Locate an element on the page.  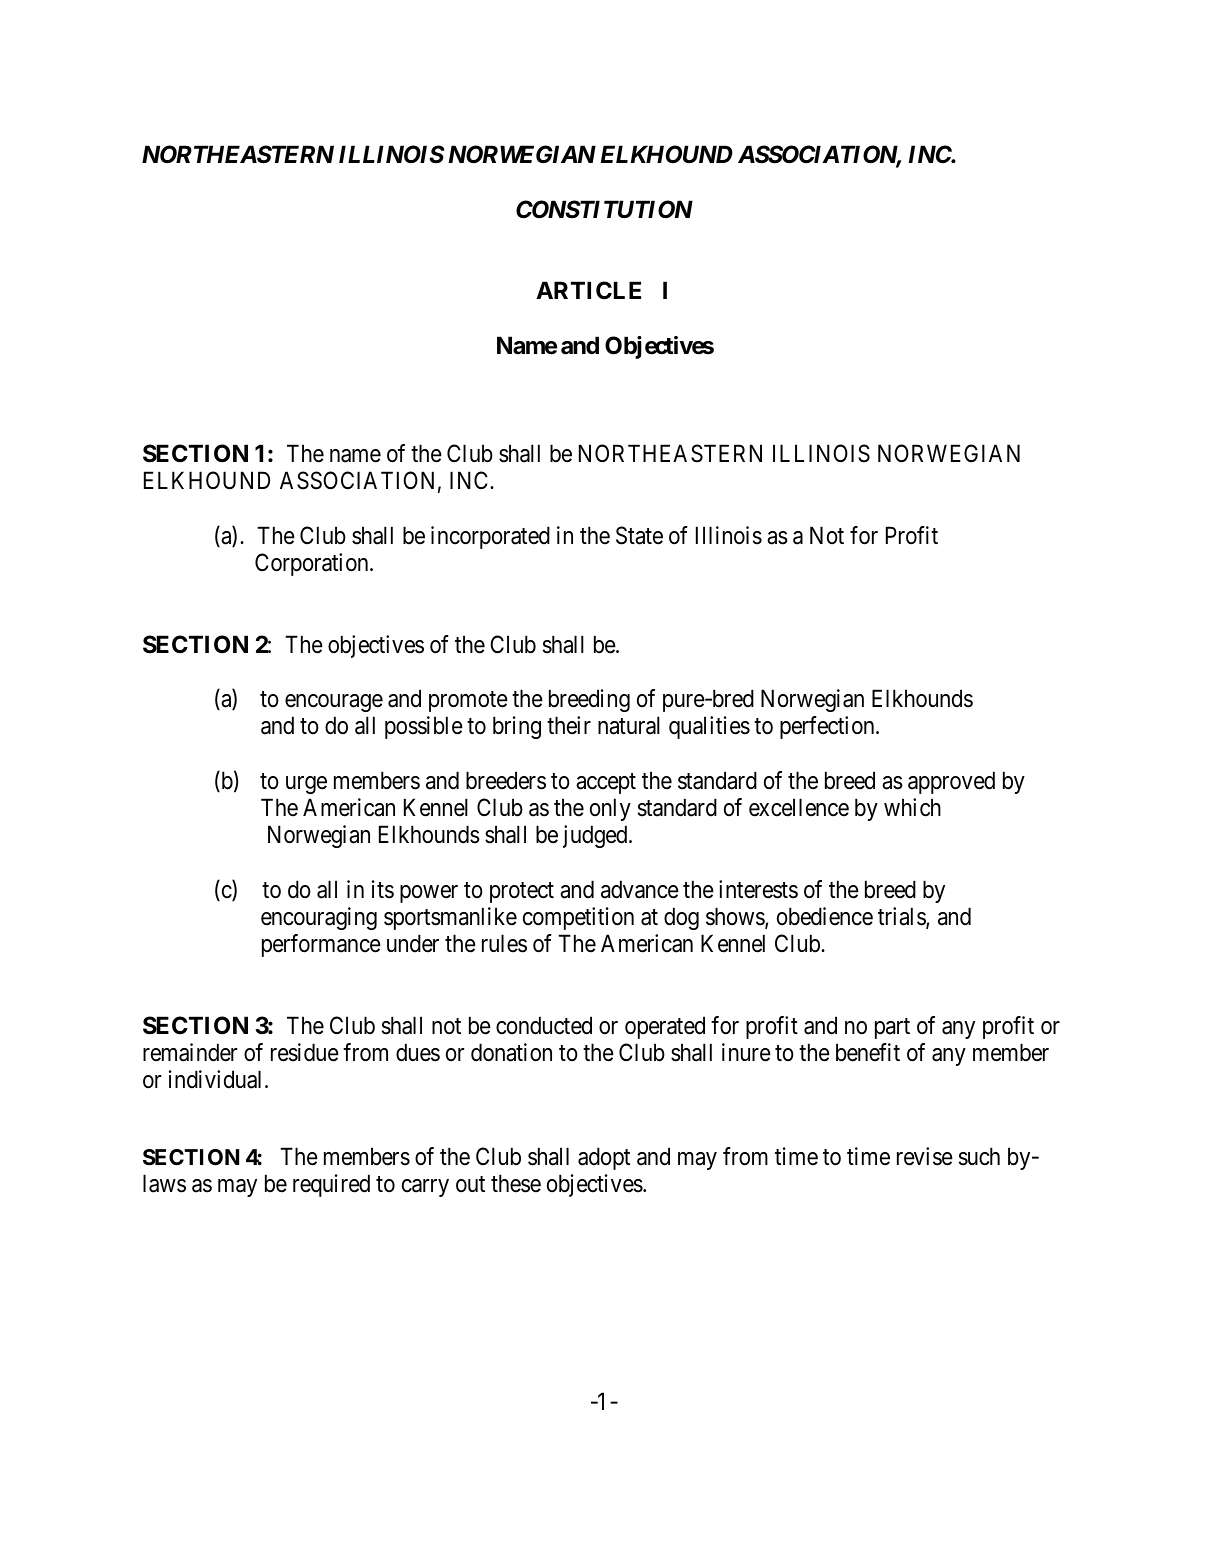
Corporation is located at coordinates (313, 564).
